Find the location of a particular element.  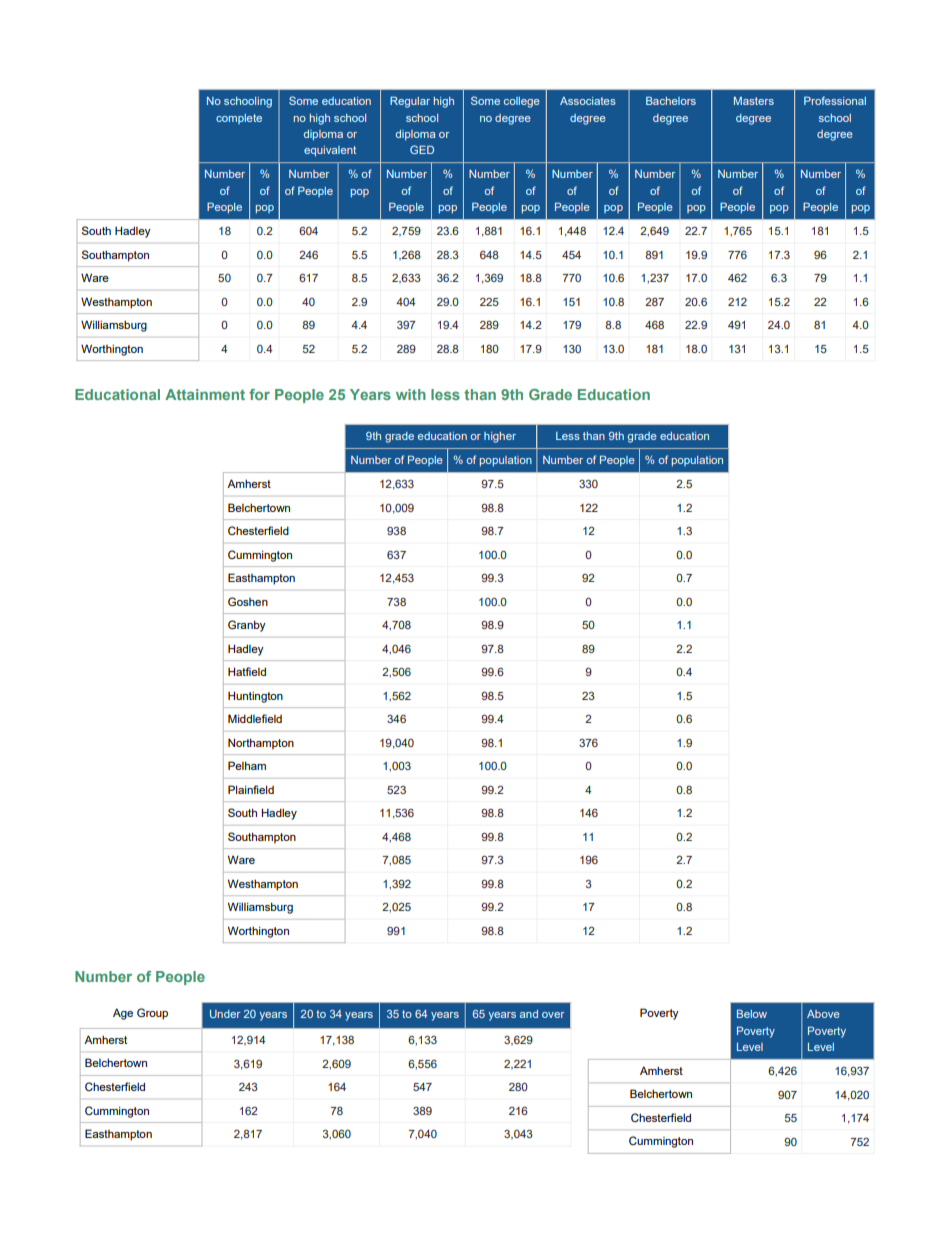

Hatfield is located at coordinates (247, 671).
